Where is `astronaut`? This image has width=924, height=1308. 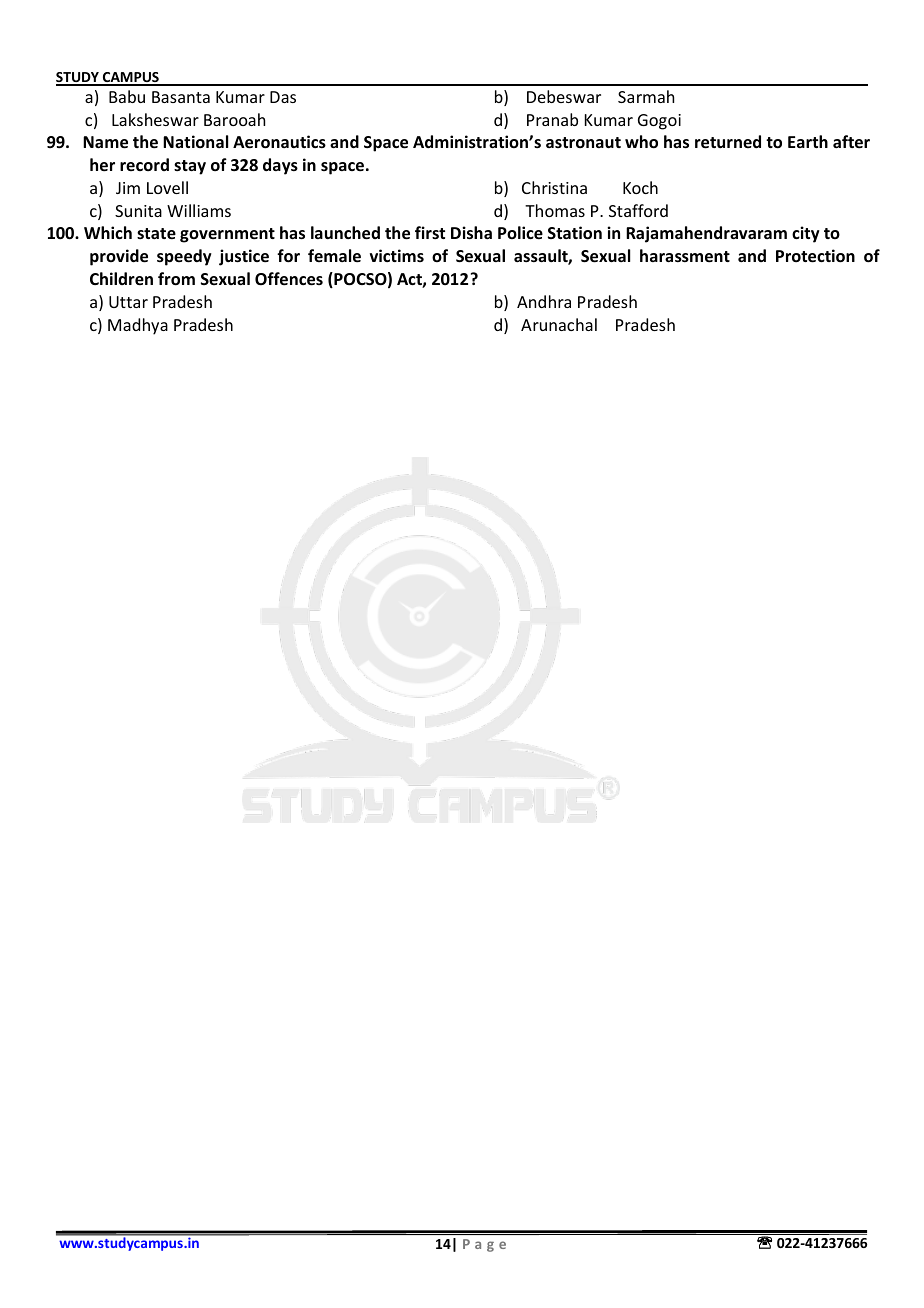
astronaut is located at coordinates (583, 143).
